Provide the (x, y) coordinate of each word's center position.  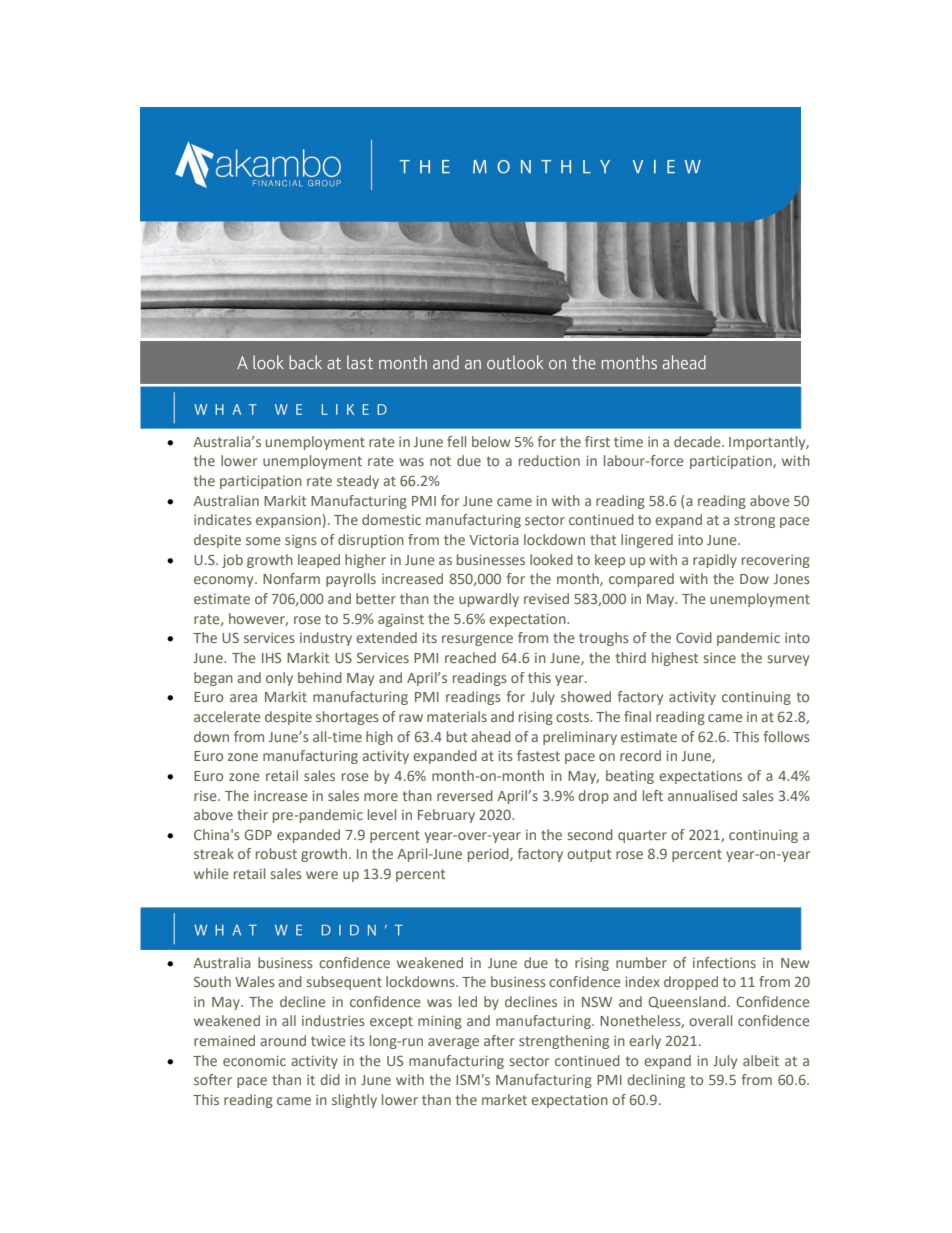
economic (254, 1061)
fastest (538, 755)
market (504, 1099)
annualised (702, 795)
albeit (761, 1060)
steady (358, 482)
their (252, 814)
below (491, 441)
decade (698, 441)
